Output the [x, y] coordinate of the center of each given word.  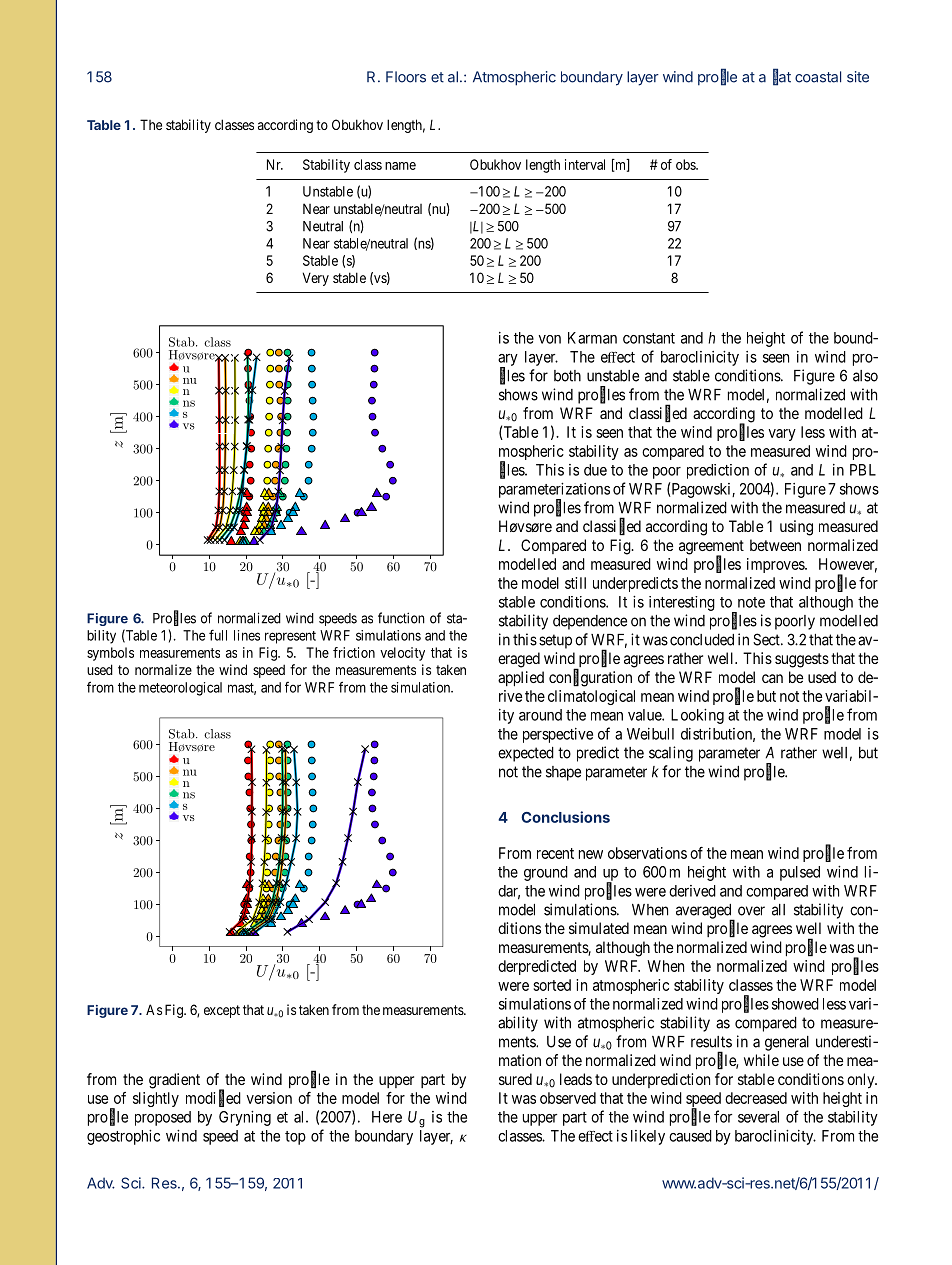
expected [526, 754]
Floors [406, 77]
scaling [671, 754]
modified [213, 1098]
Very [316, 279]
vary [782, 435]
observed [568, 1098]
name [400, 166]
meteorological [180, 689]
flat [782, 77]
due [595, 470]
